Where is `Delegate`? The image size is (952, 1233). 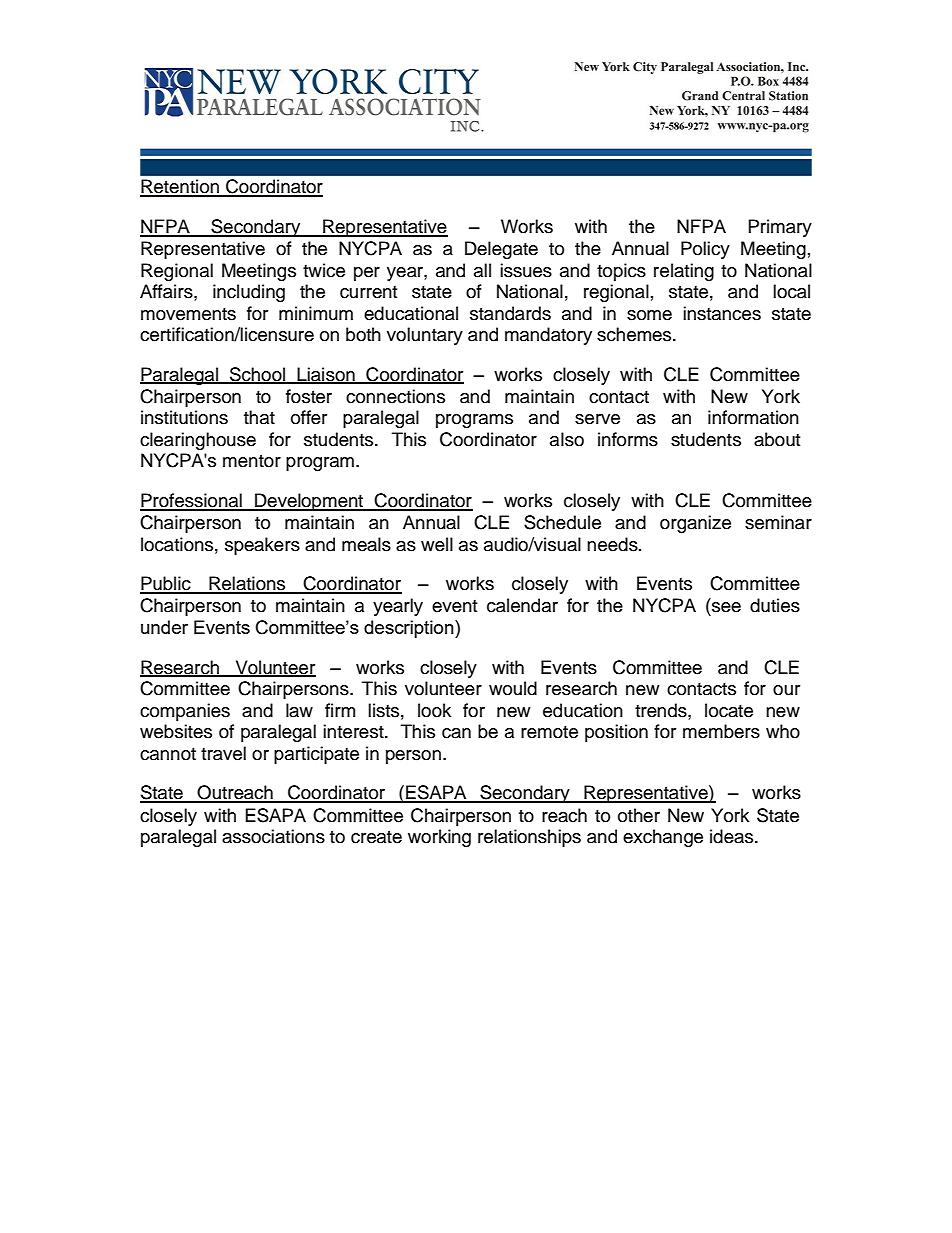
Delegate is located at coordinates (501, 250).
